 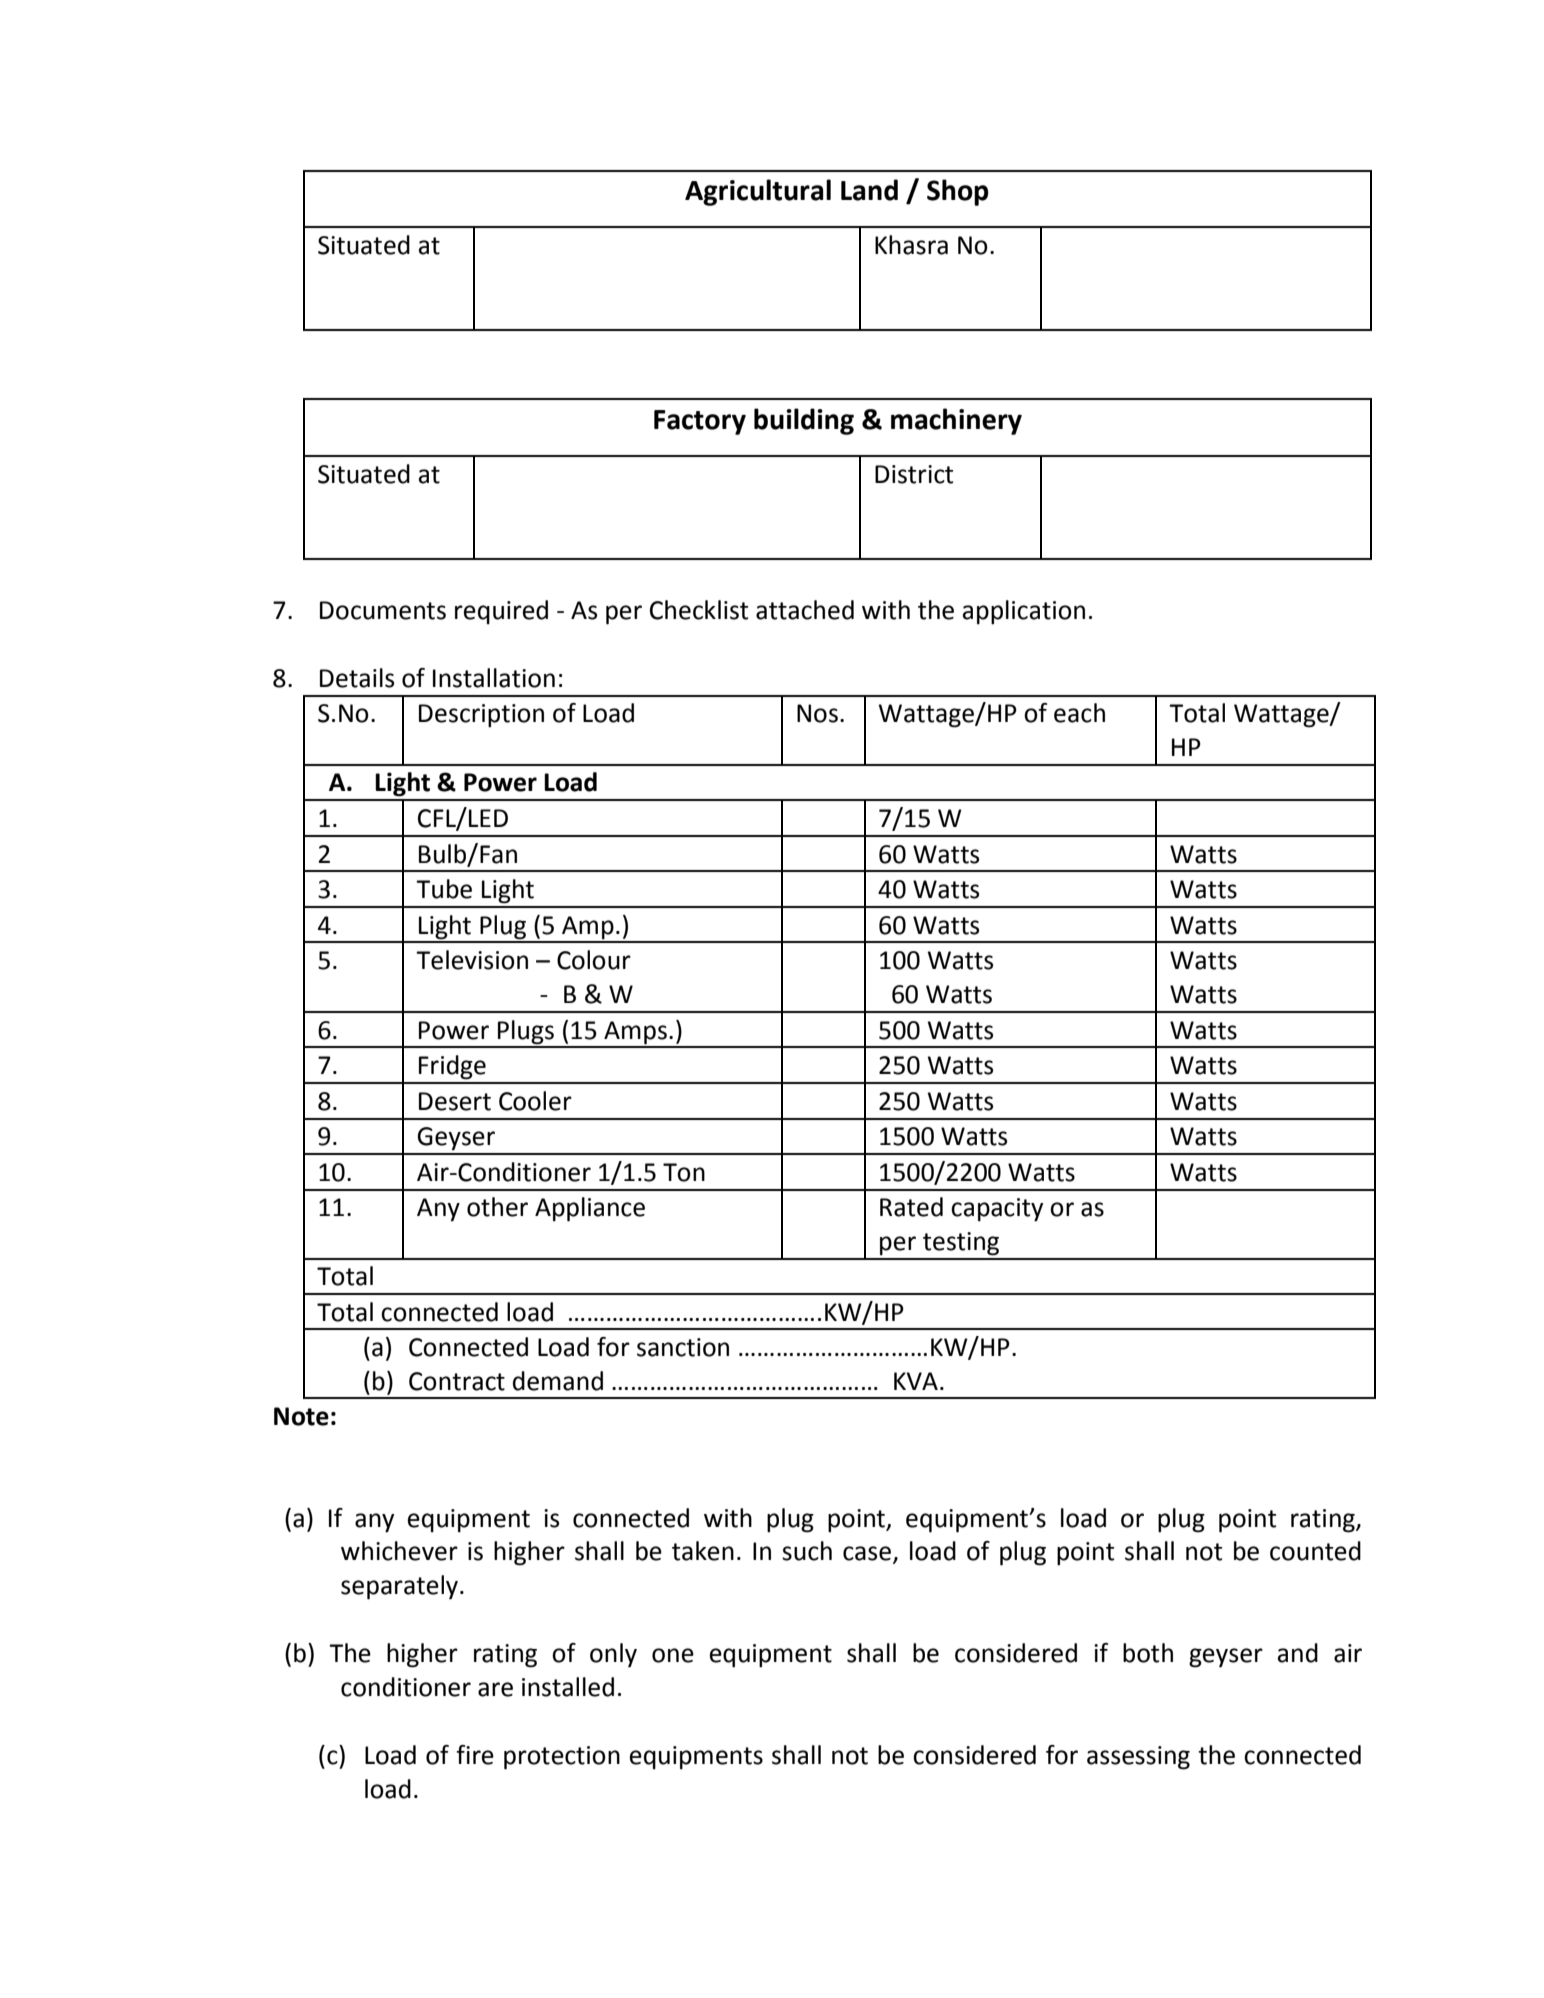 I want to click on Land, so click(x=869, y=190).
